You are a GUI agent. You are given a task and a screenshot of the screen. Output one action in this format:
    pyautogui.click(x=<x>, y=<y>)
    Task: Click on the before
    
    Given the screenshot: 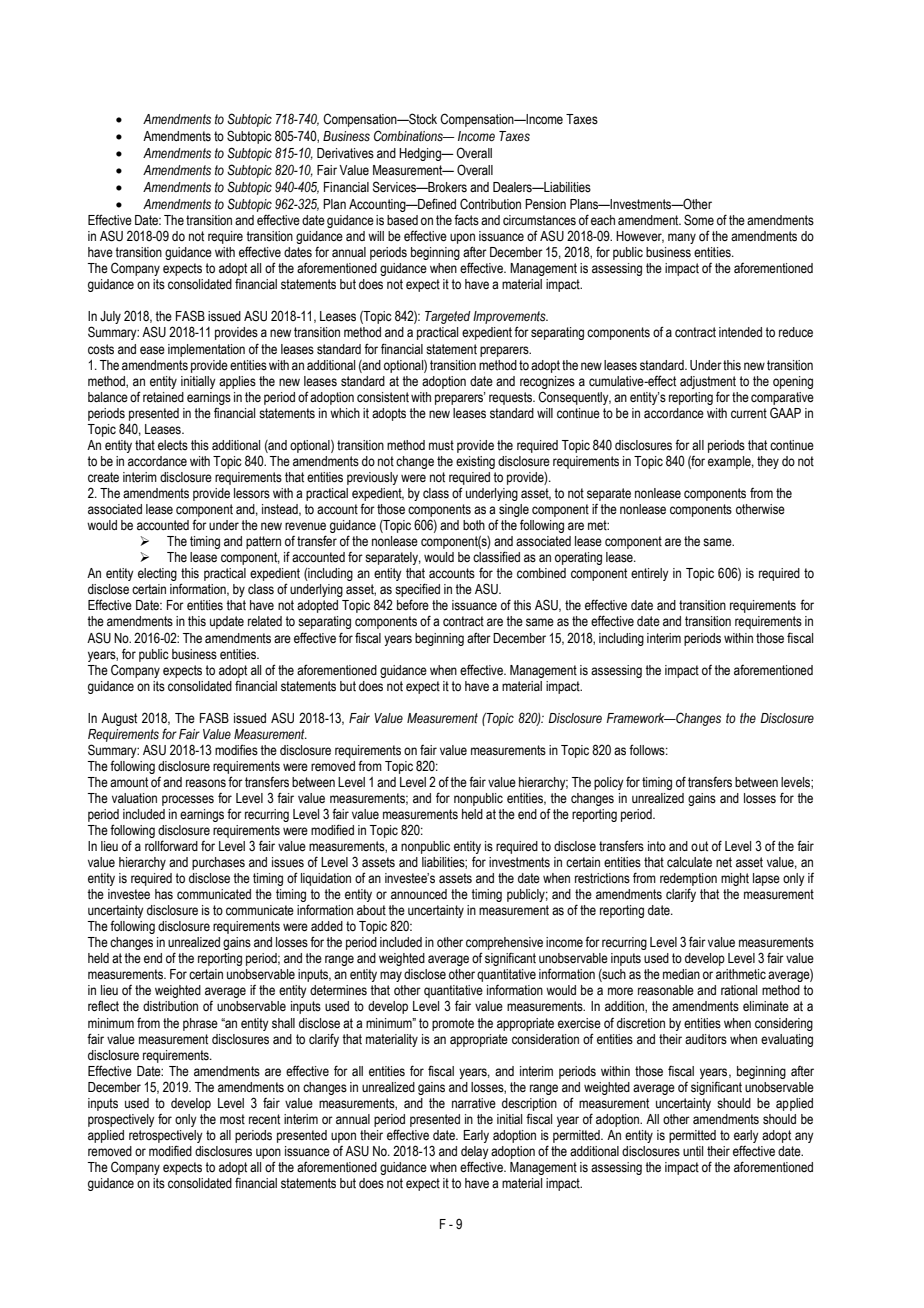 What is the action you would take?
    pyautogui.click(x=413, y=605)
